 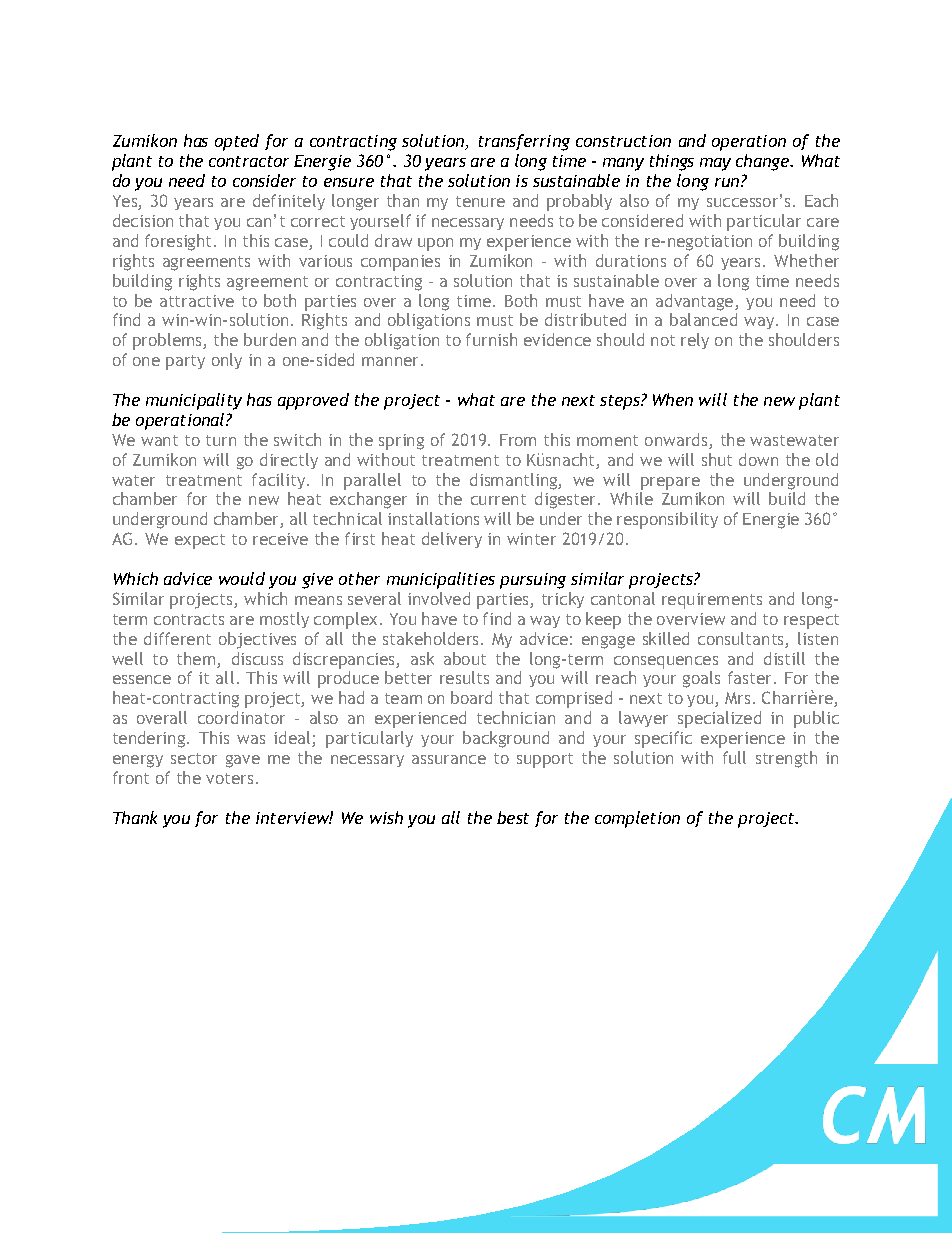 I want to click on current, so click(x=498, y=499).
